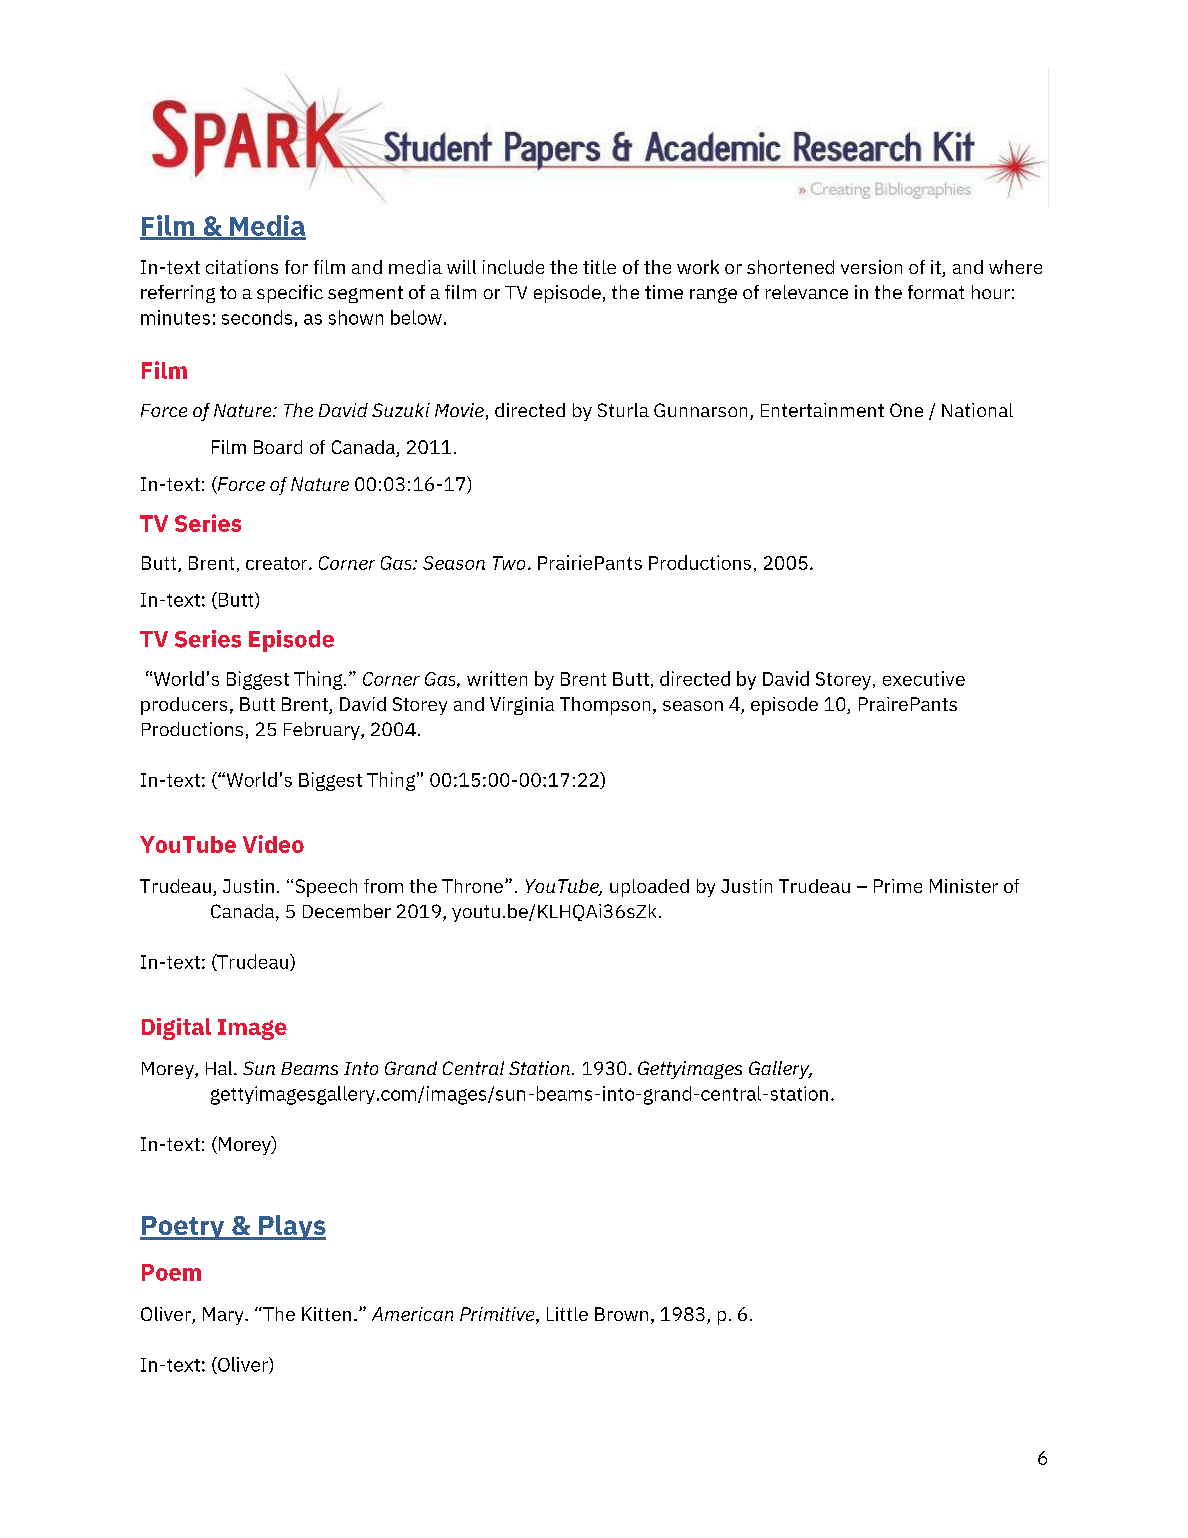  I want to click on Video, so click(273, 844).
